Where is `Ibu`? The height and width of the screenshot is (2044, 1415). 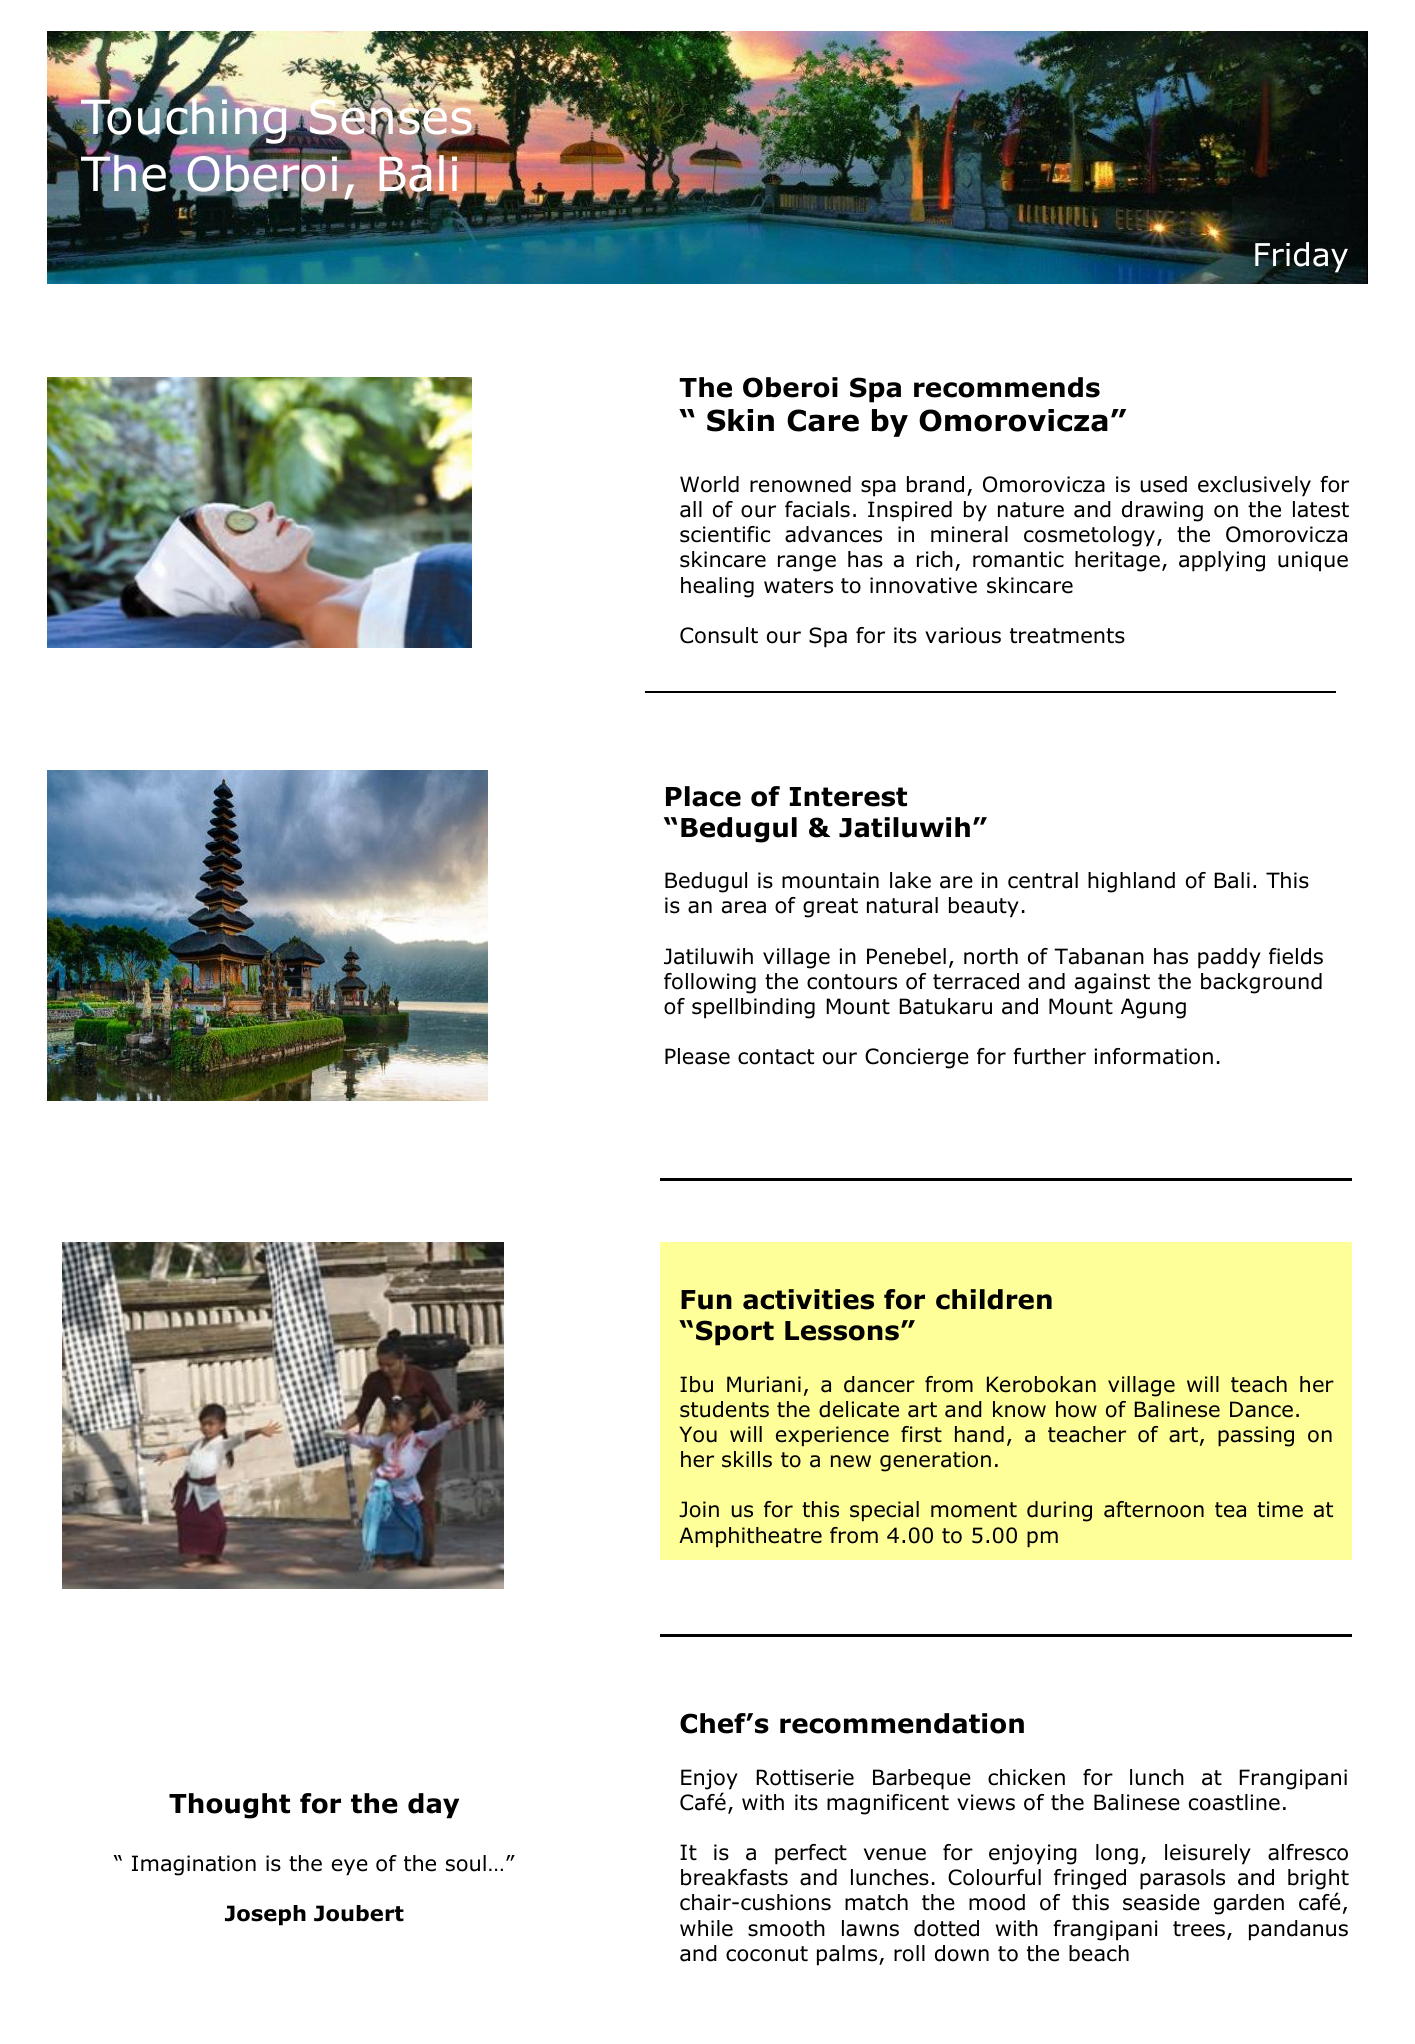 Ibu is located at coordinates (696, 1384).
